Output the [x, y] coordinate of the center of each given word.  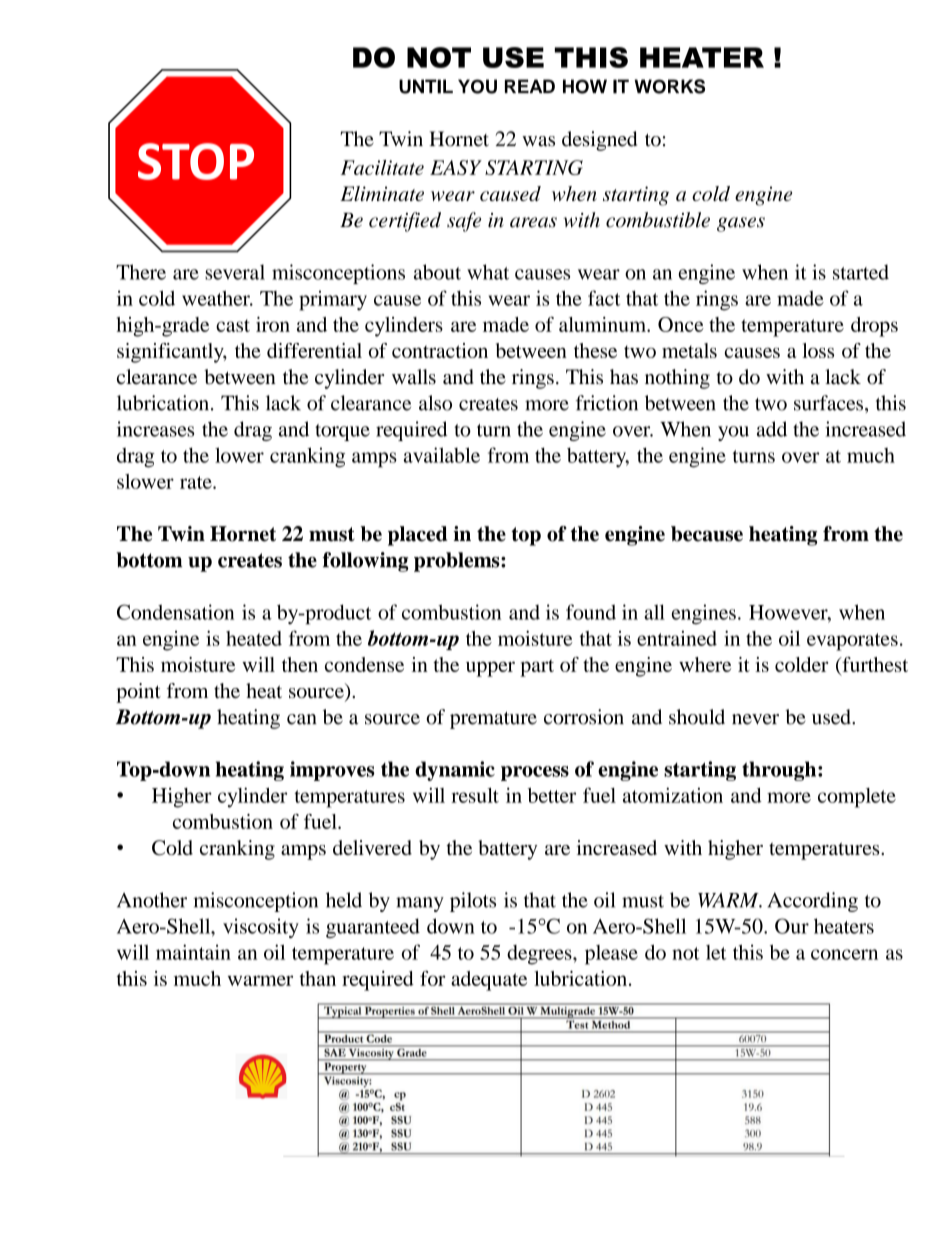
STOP [196, 161]
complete [857, 798]
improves [332, 771]
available [442, 455]
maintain [193, 952]
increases [155, 429]
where [705, 664]
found [591, 612]
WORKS [669, 86]
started [861, 272]
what [488, 272]
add [772, 429]
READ [530, 86]
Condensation [175, 612]
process [535, 773]
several [235, 272]
